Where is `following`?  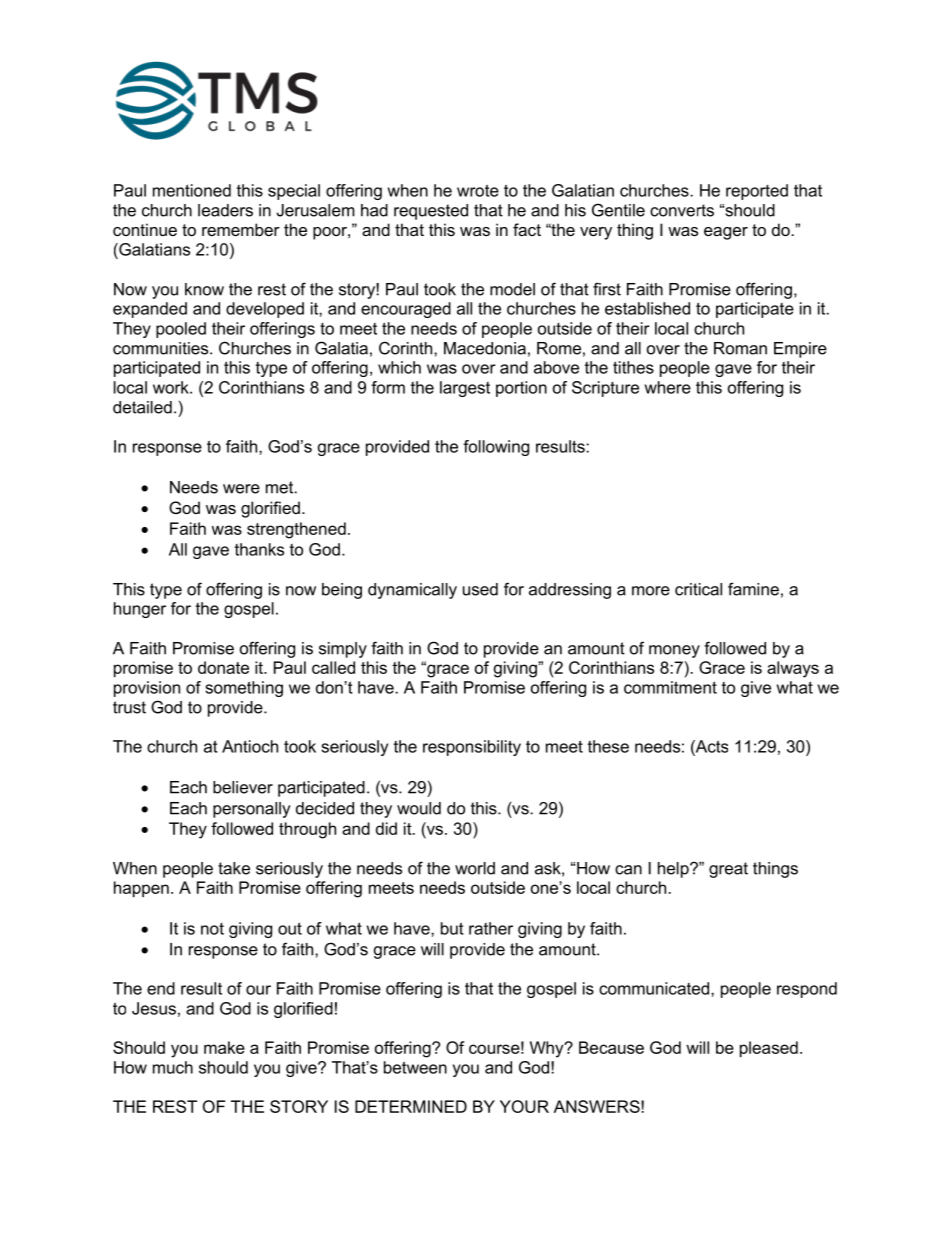 following is located at coordinates (496, 448).
